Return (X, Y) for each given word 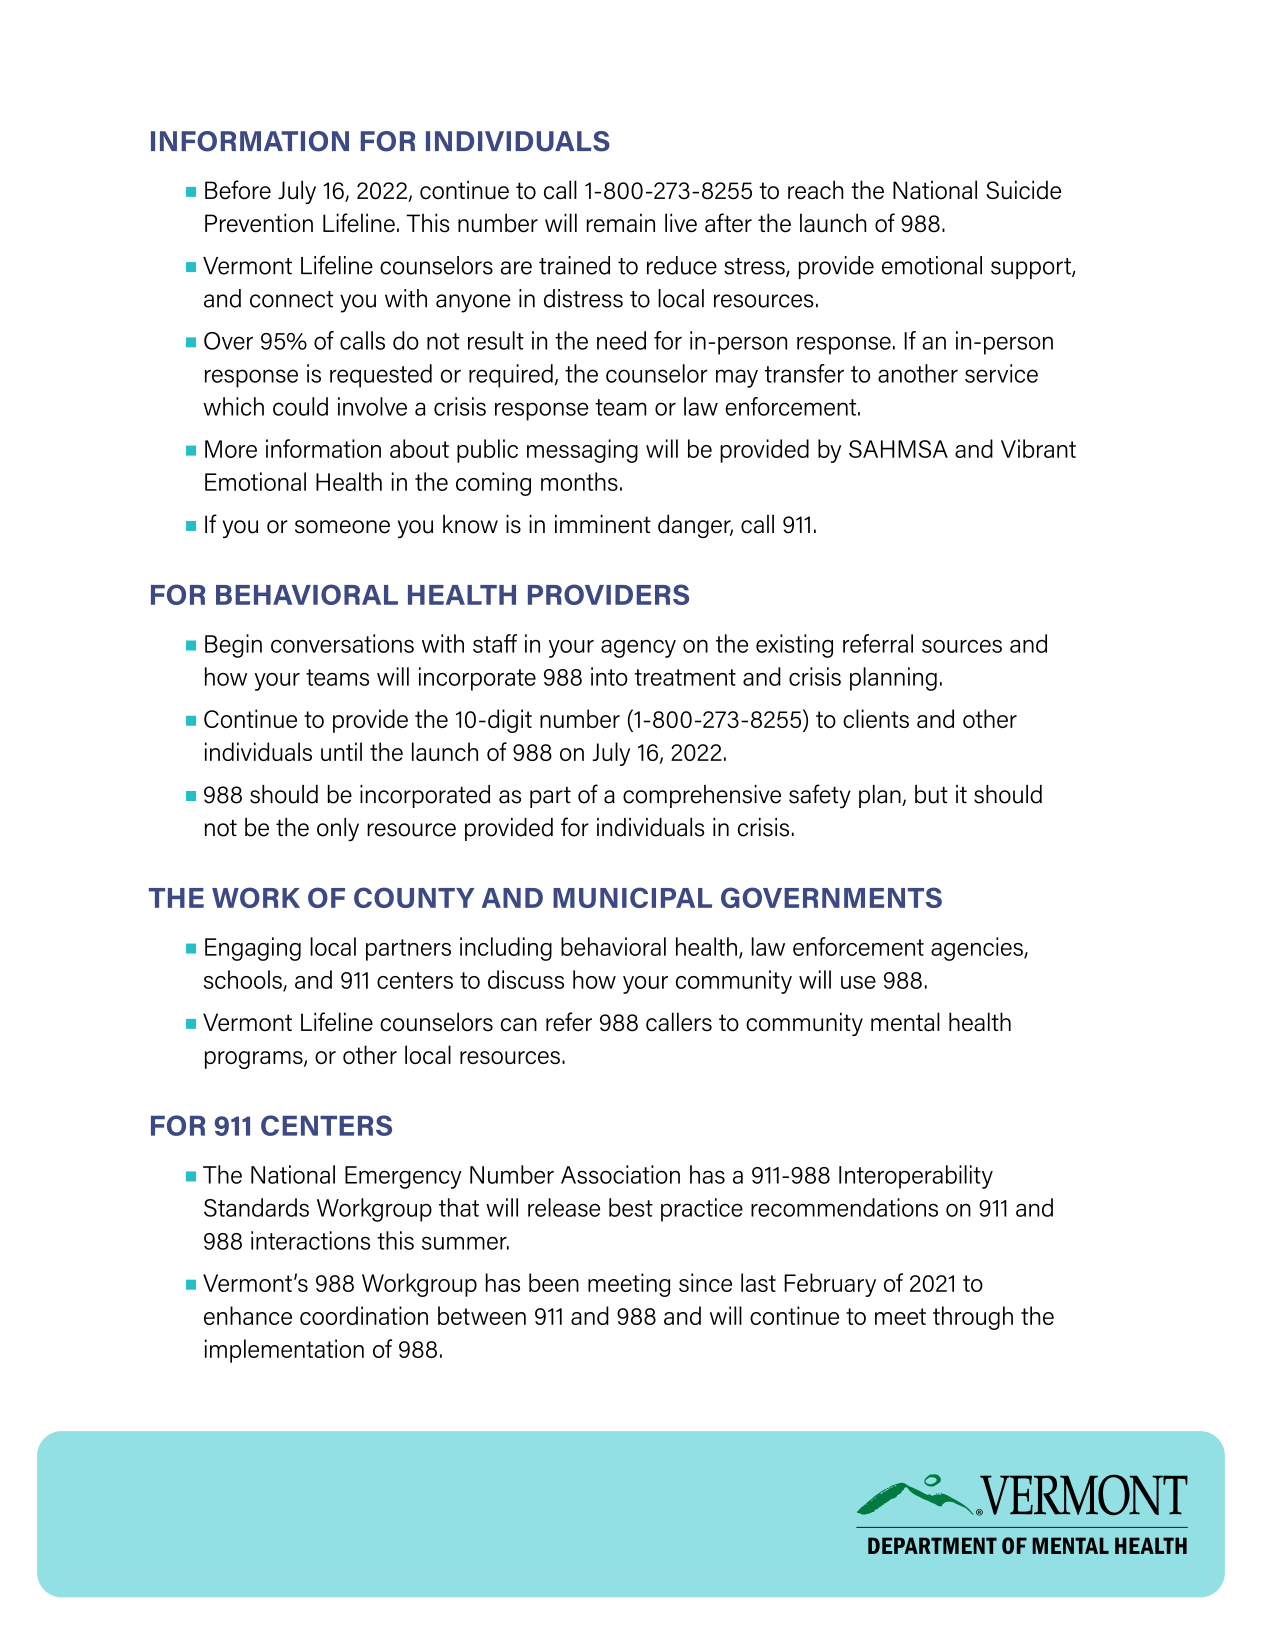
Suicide (1023, 190)
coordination (364, 1315)
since (705, 1282)
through (973, 1318)
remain (621, 223)
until (341, 751)
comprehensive (702, 796)
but (931, 794)
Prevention (259, 223)
